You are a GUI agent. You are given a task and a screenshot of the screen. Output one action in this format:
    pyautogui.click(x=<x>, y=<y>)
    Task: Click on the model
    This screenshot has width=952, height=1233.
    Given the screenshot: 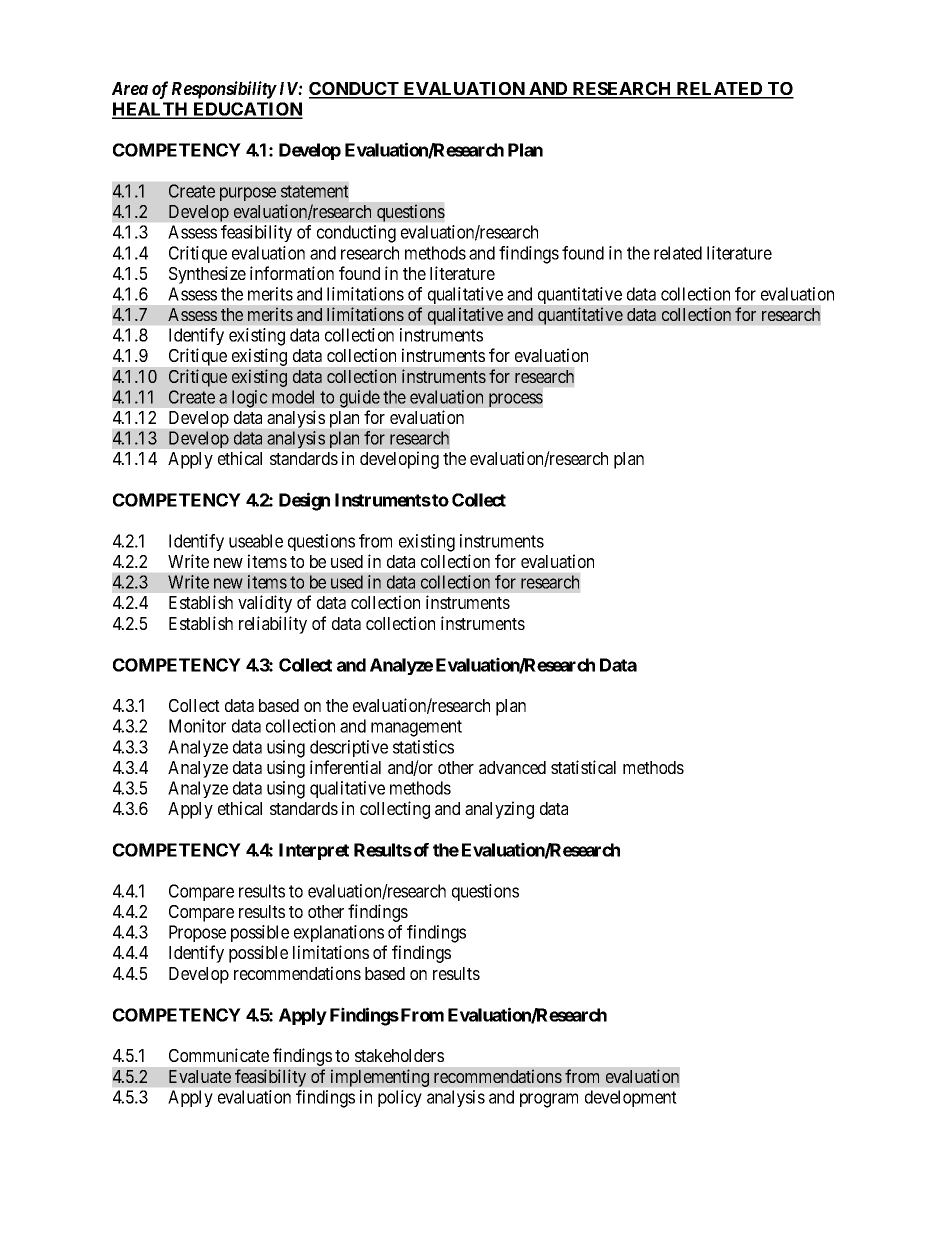 What is the action you would take?
    pyautogui.click(x=293, y=397)
